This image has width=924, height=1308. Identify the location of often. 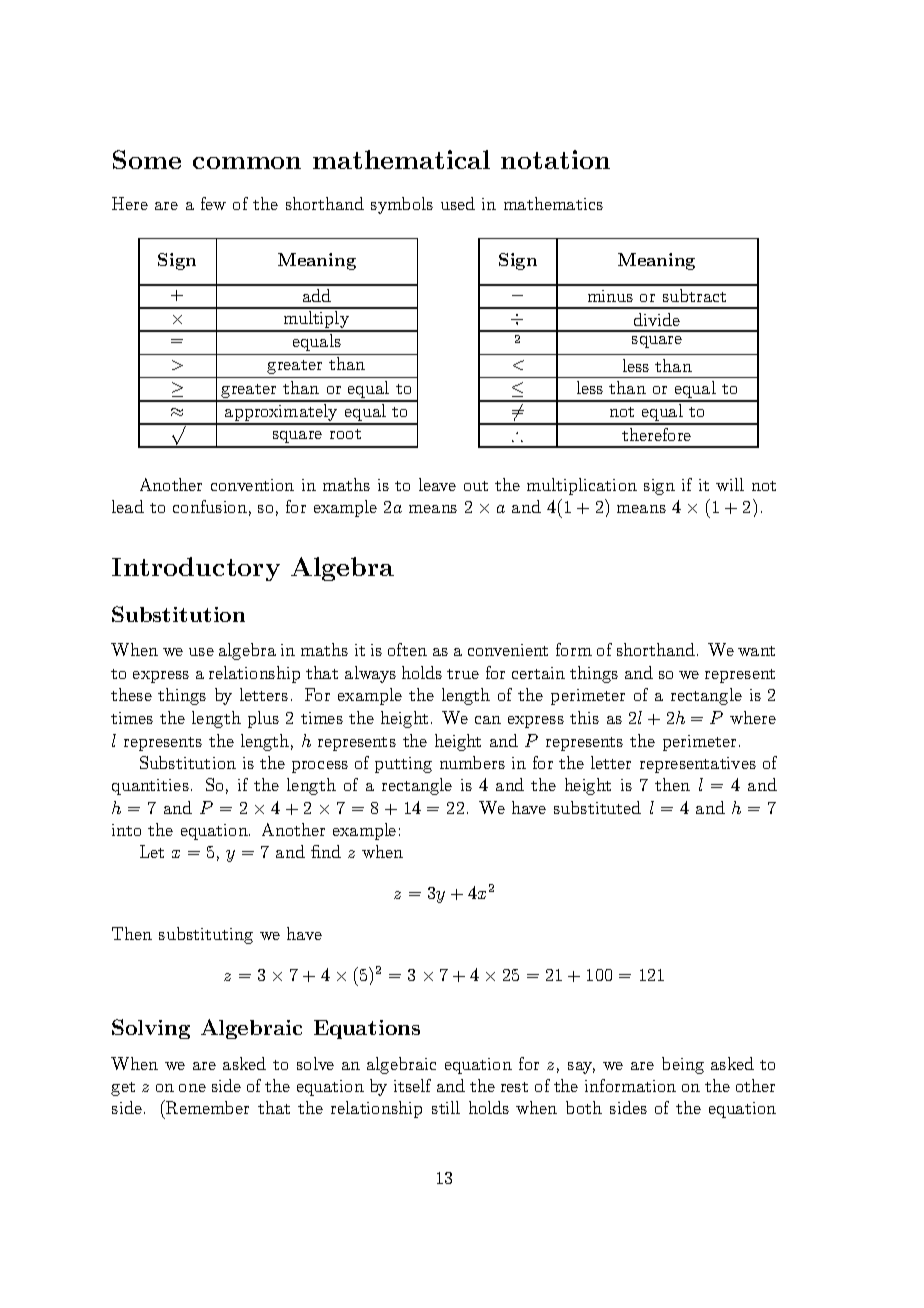
(407, 649).
